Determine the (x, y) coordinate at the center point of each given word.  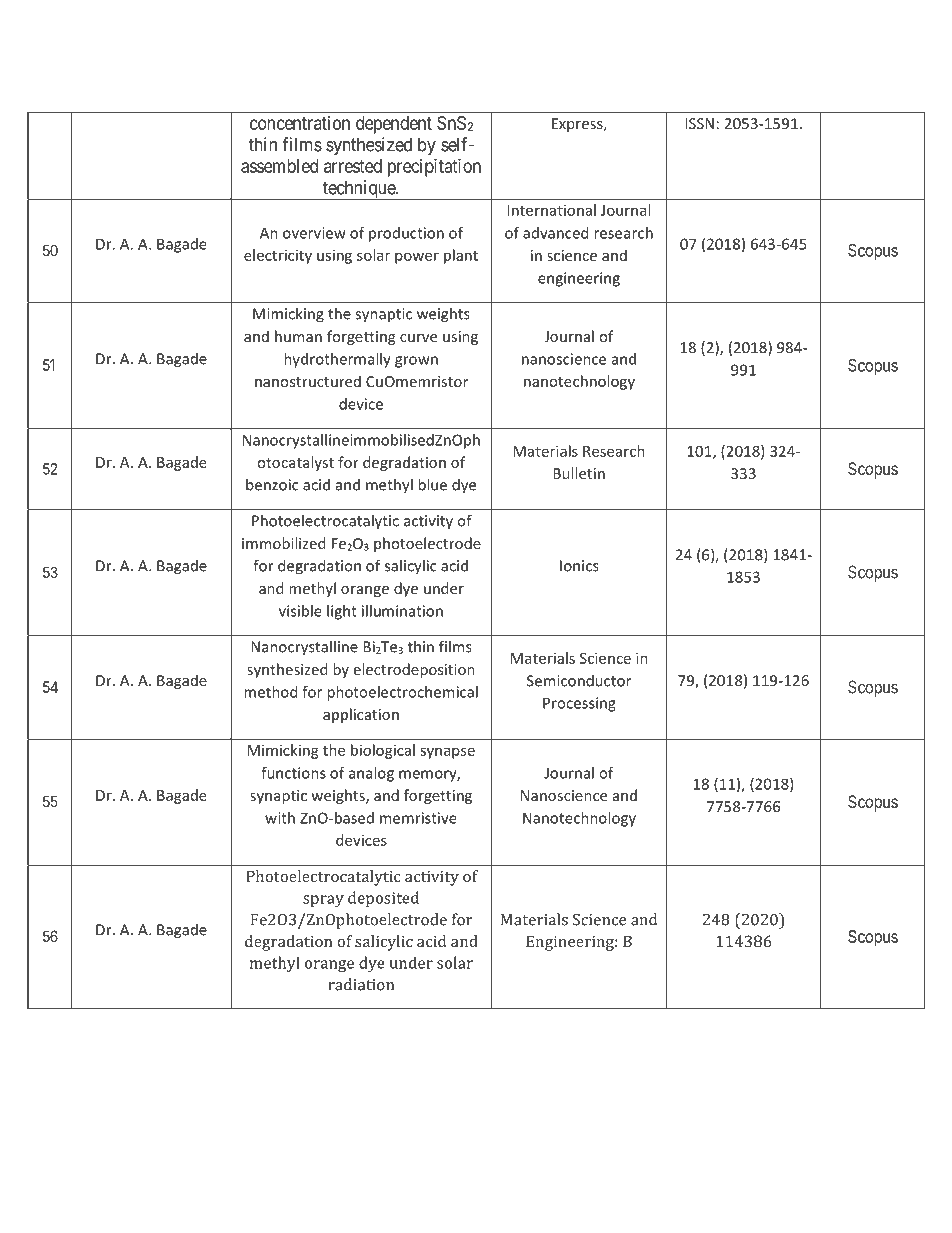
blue (432, 484)
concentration (300, 123)
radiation (361, 984)
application (361, 715)
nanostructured (308, 381)
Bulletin (579, 473)
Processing (579, 704)
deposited (383, 899)
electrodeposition (414, 670)
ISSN (699, 123)
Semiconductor (579, 680)
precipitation (434, 168)
